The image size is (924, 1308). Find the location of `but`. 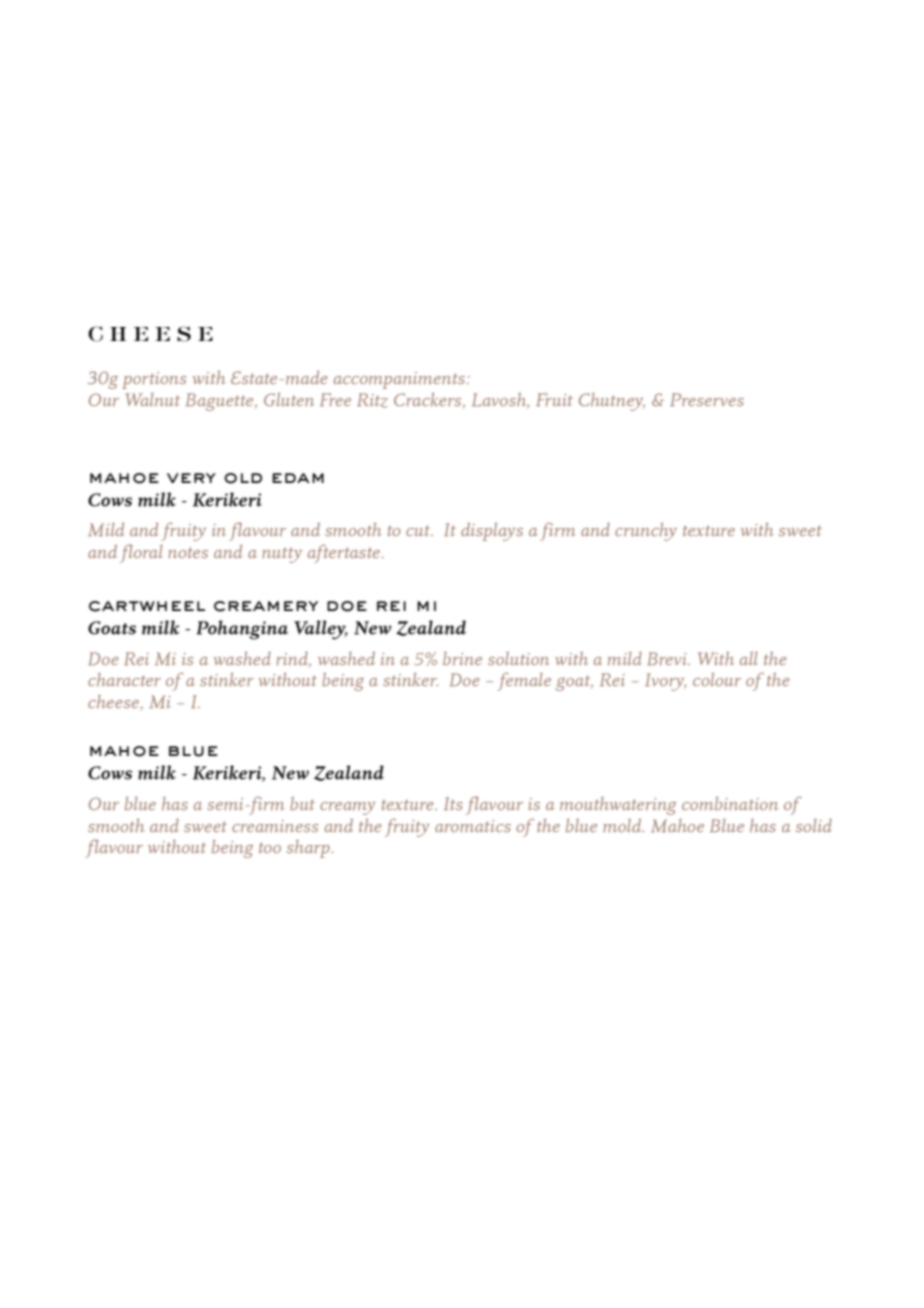

but is located at coordinates (302, 803).
